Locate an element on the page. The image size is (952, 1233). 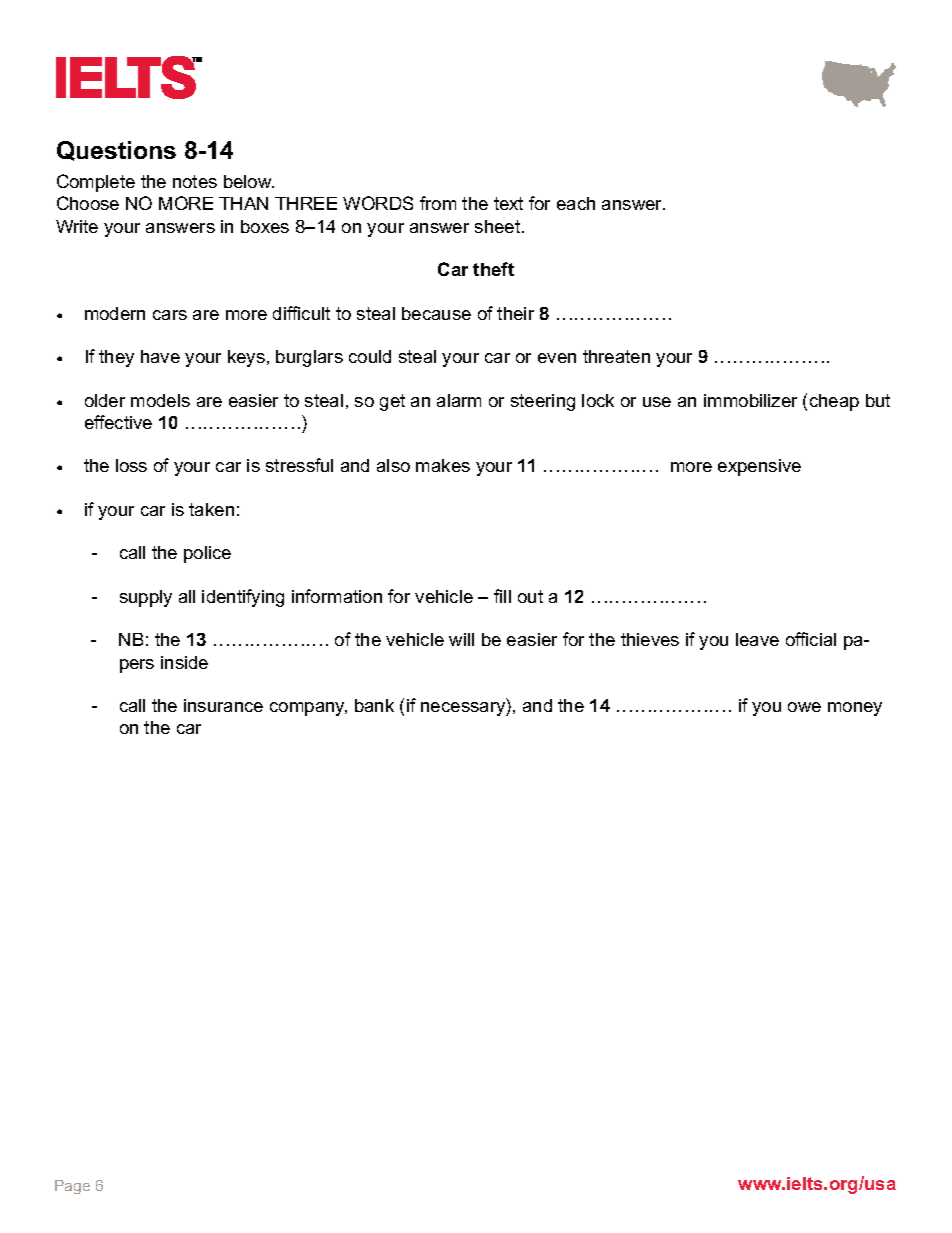
taken is located at coordinates (211, 509).
